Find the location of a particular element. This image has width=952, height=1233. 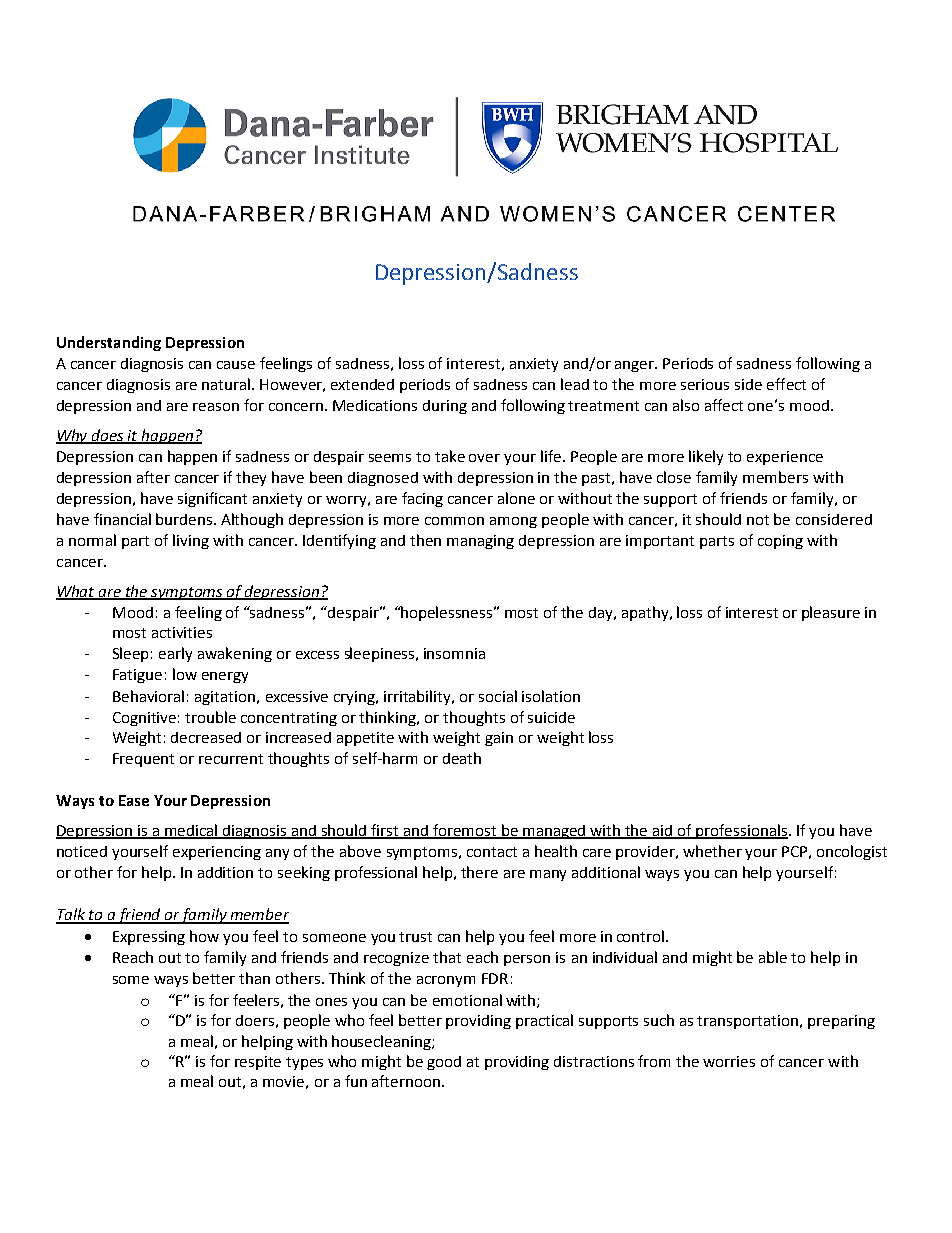

worries is located at coordinates (729, 1061).
